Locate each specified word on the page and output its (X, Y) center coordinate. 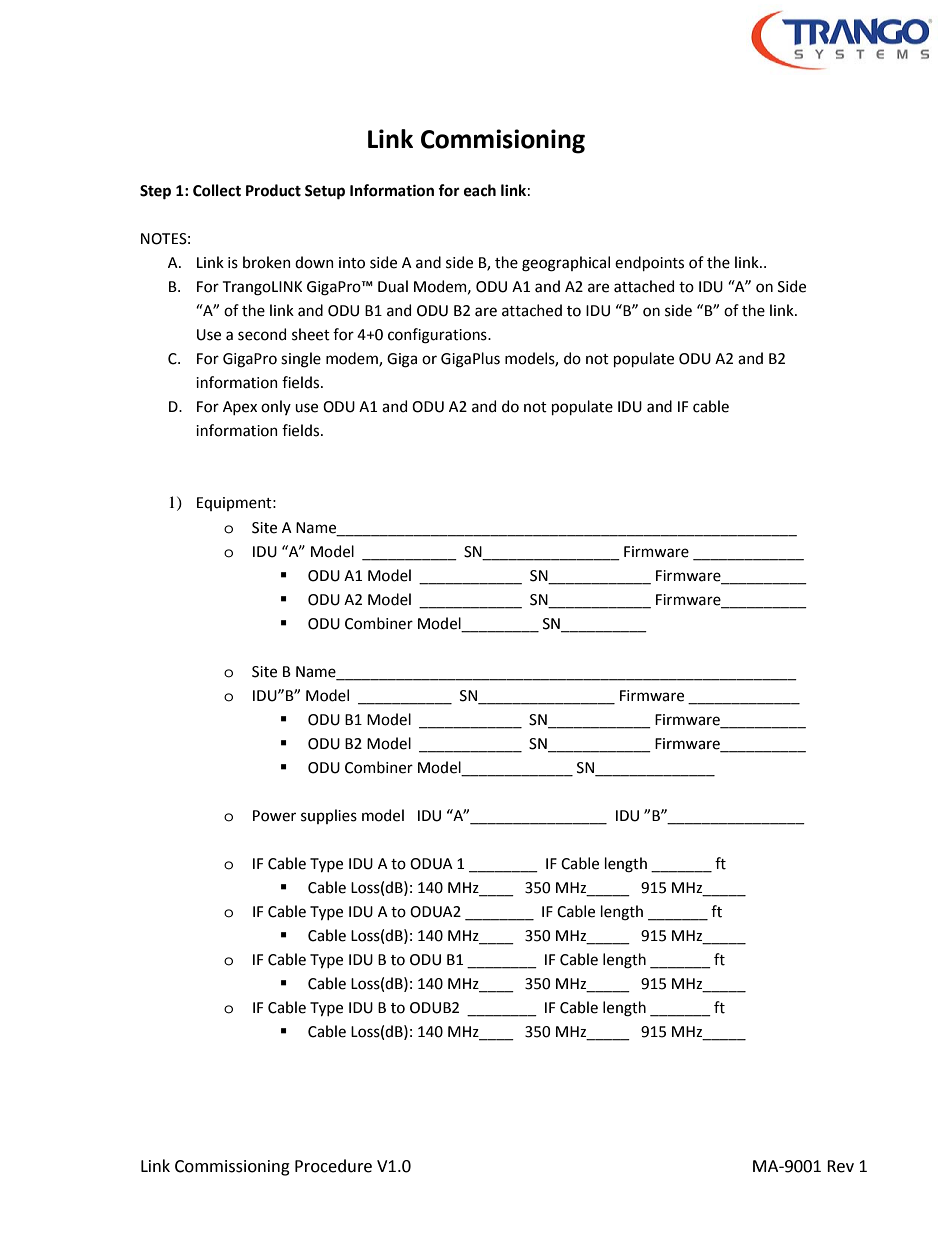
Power (274, 816)
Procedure (333, 1166)
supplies (329, 816)
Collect (217, 190)
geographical (566, 264)
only (276, 407)
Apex (240, 408)
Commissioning (232, 1168)
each (480, 190)
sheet (311, 334)
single (301, 360)
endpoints (649, 263)
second (262, 334)
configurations (438, 336)
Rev (840, 1166)
